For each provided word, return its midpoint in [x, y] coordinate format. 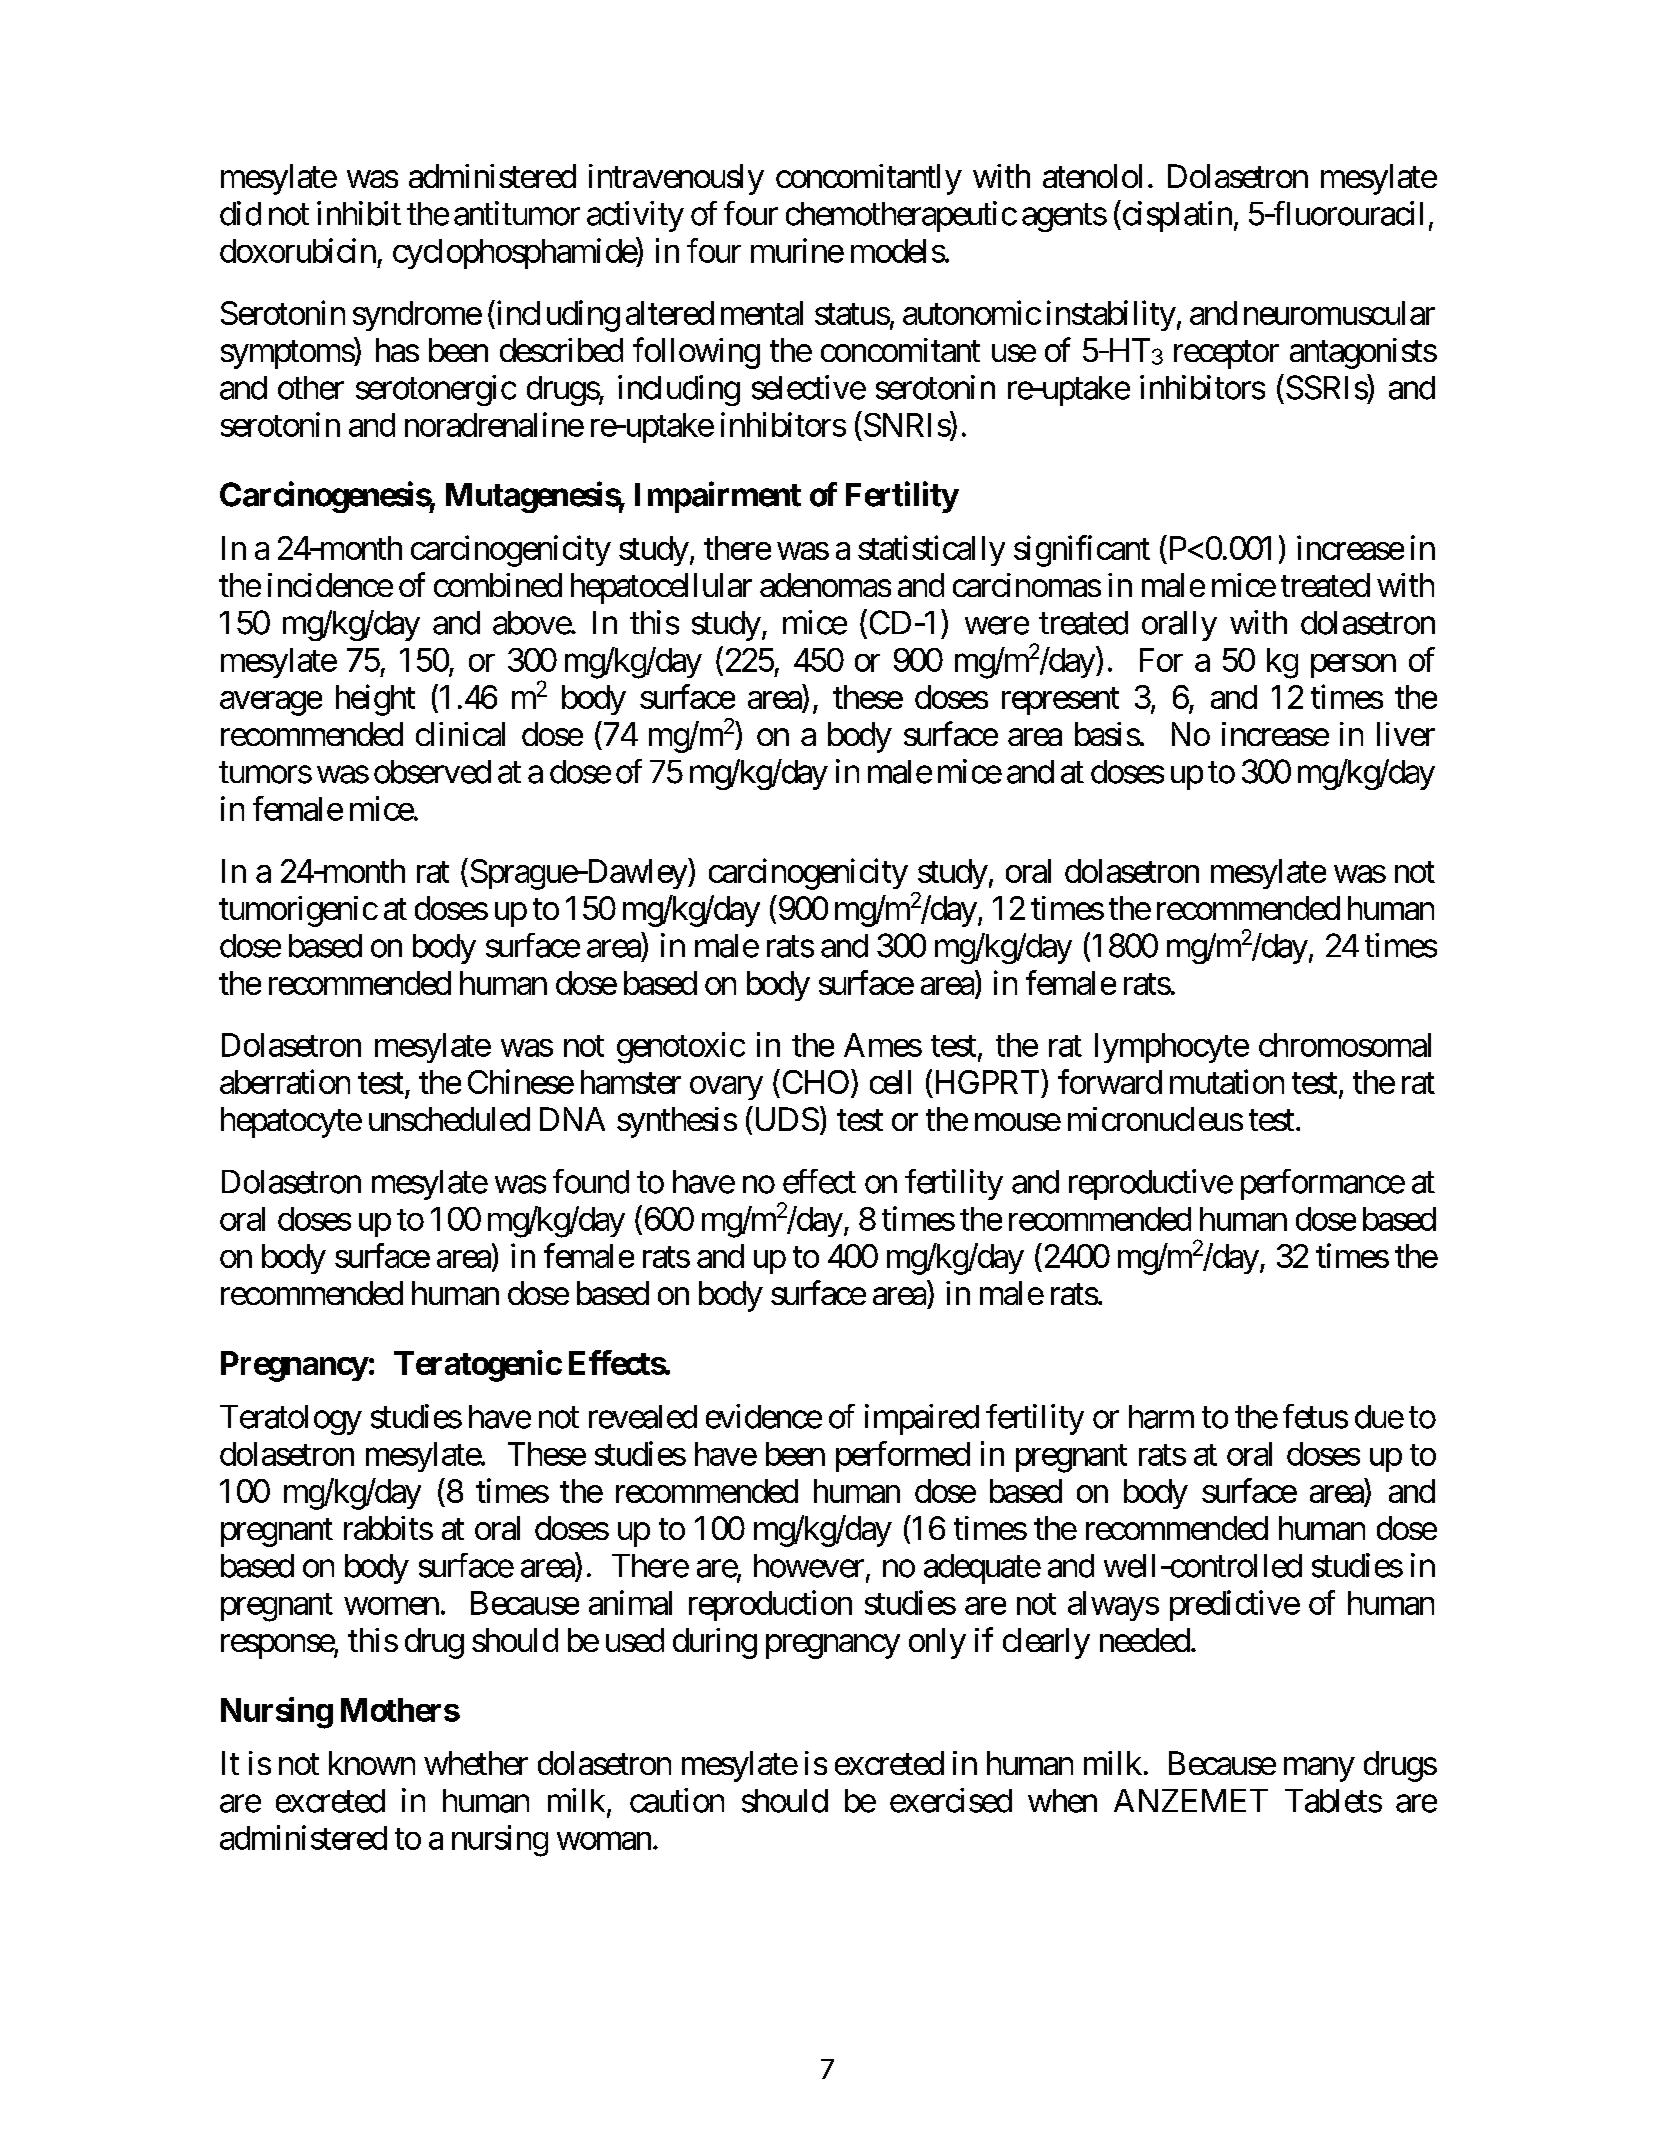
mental [762, 313]
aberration [285, 1081]
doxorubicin [298, 250]
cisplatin [1176, 216]
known [372, 1763]
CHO [814, 1081]
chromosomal [1345, 1045]
